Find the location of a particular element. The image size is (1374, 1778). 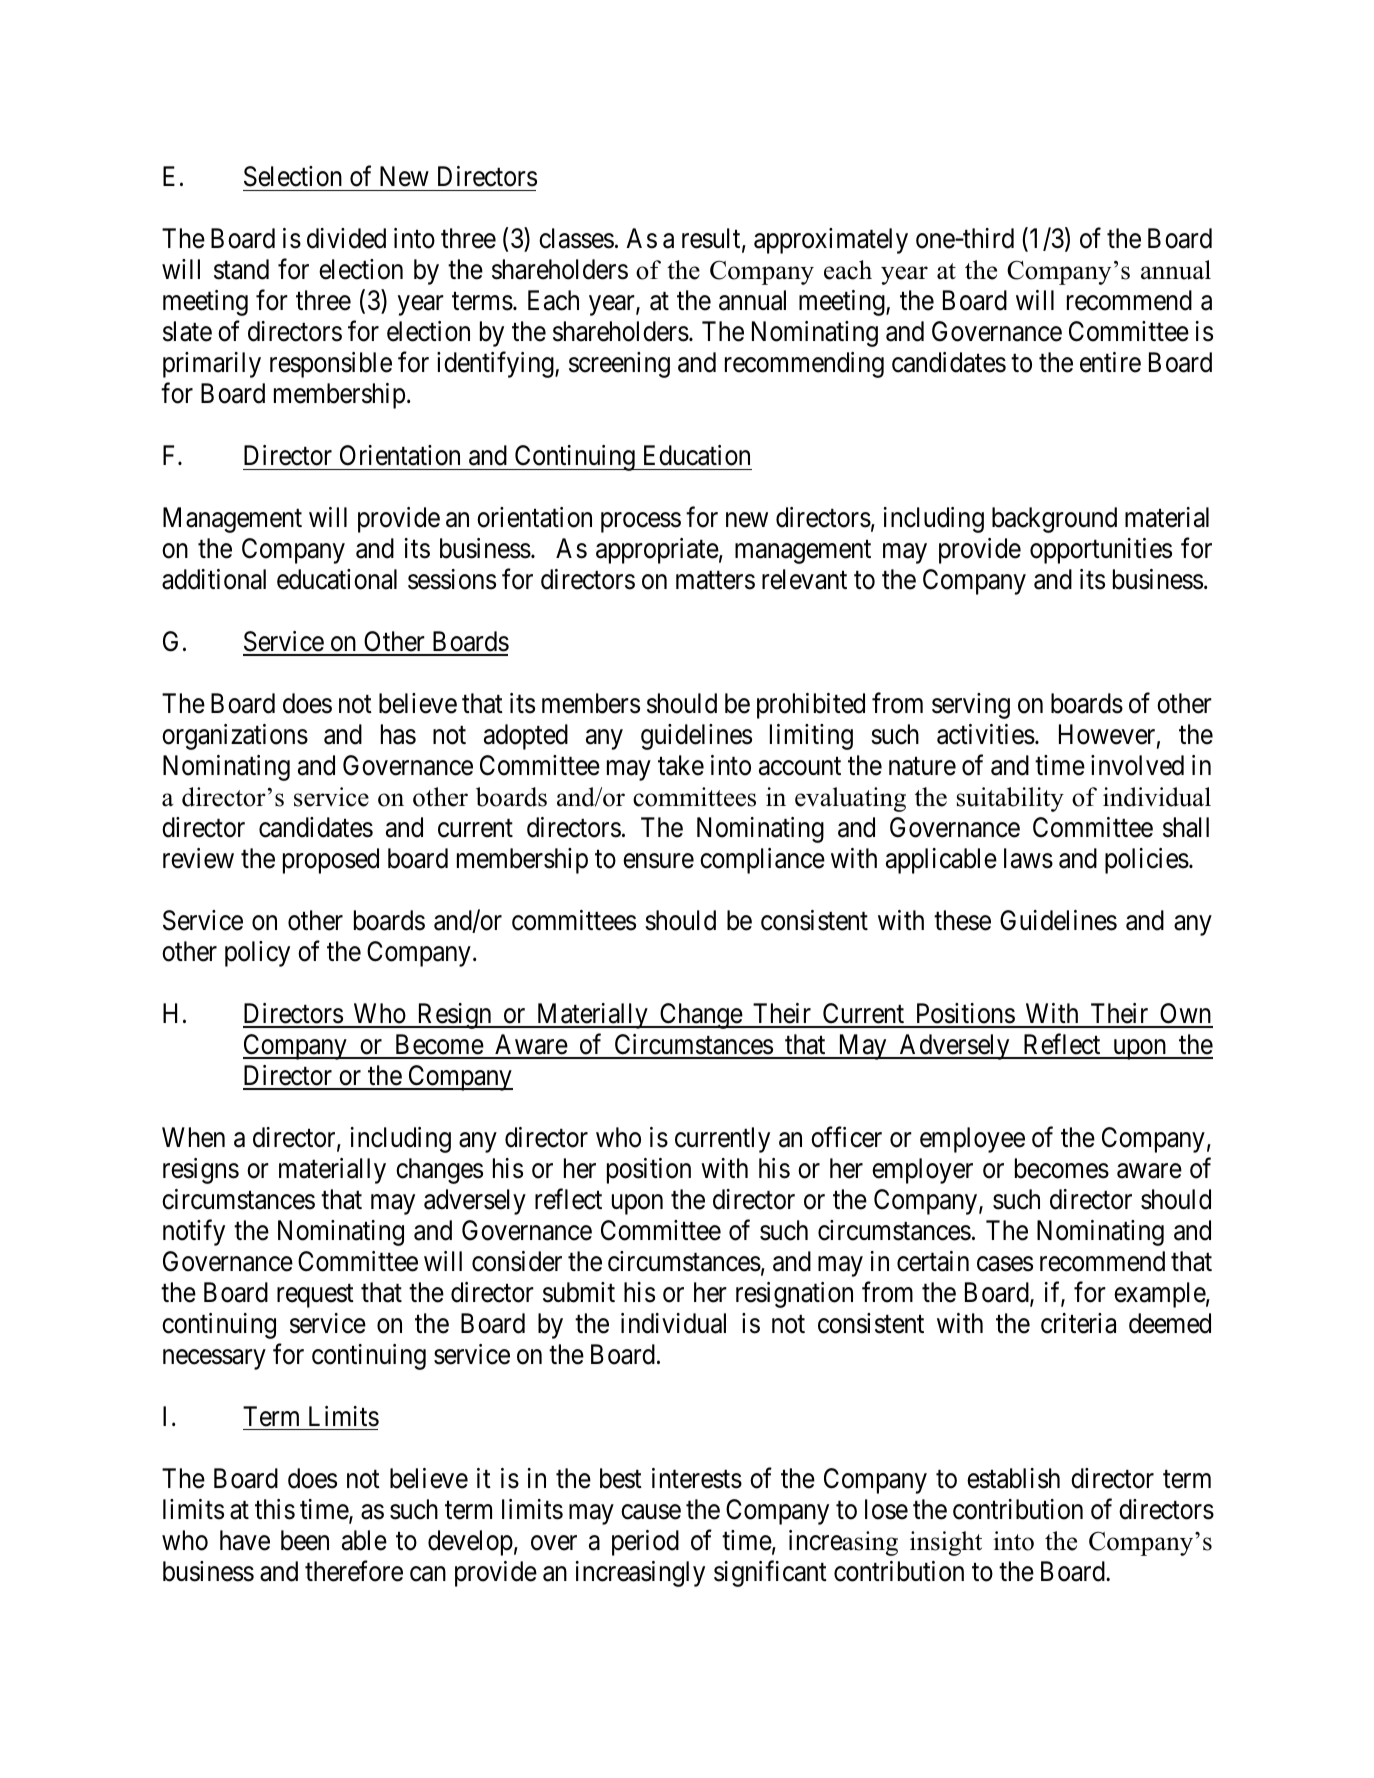

ensure is located at coordinates (658, 861).
